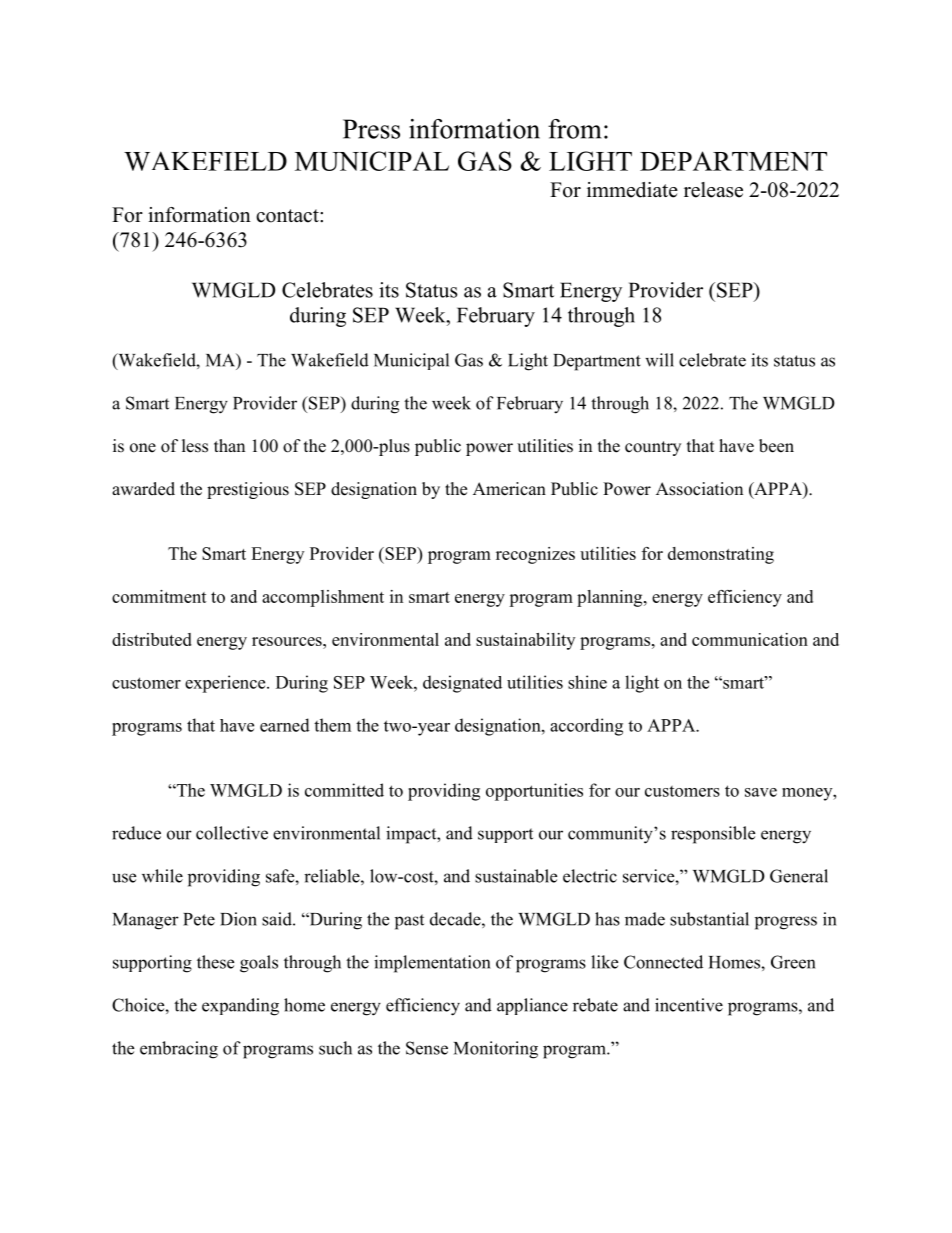  I want to click on less, so click(195, 446).
